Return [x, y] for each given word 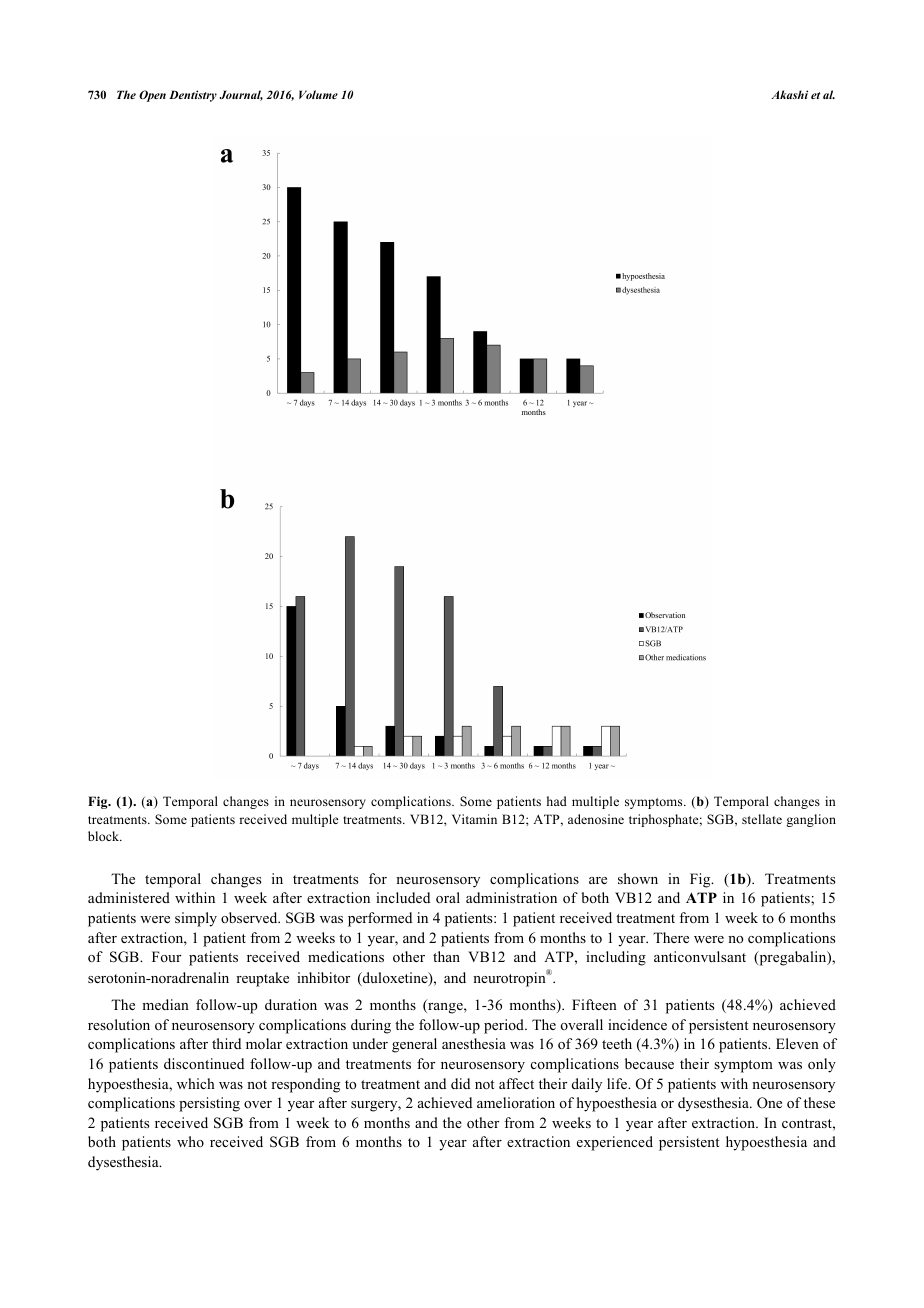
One [769, 1103]
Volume [318, 94]
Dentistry [193, 96]
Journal [241, 95]
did [460, 1083]
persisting [209, 1104]
